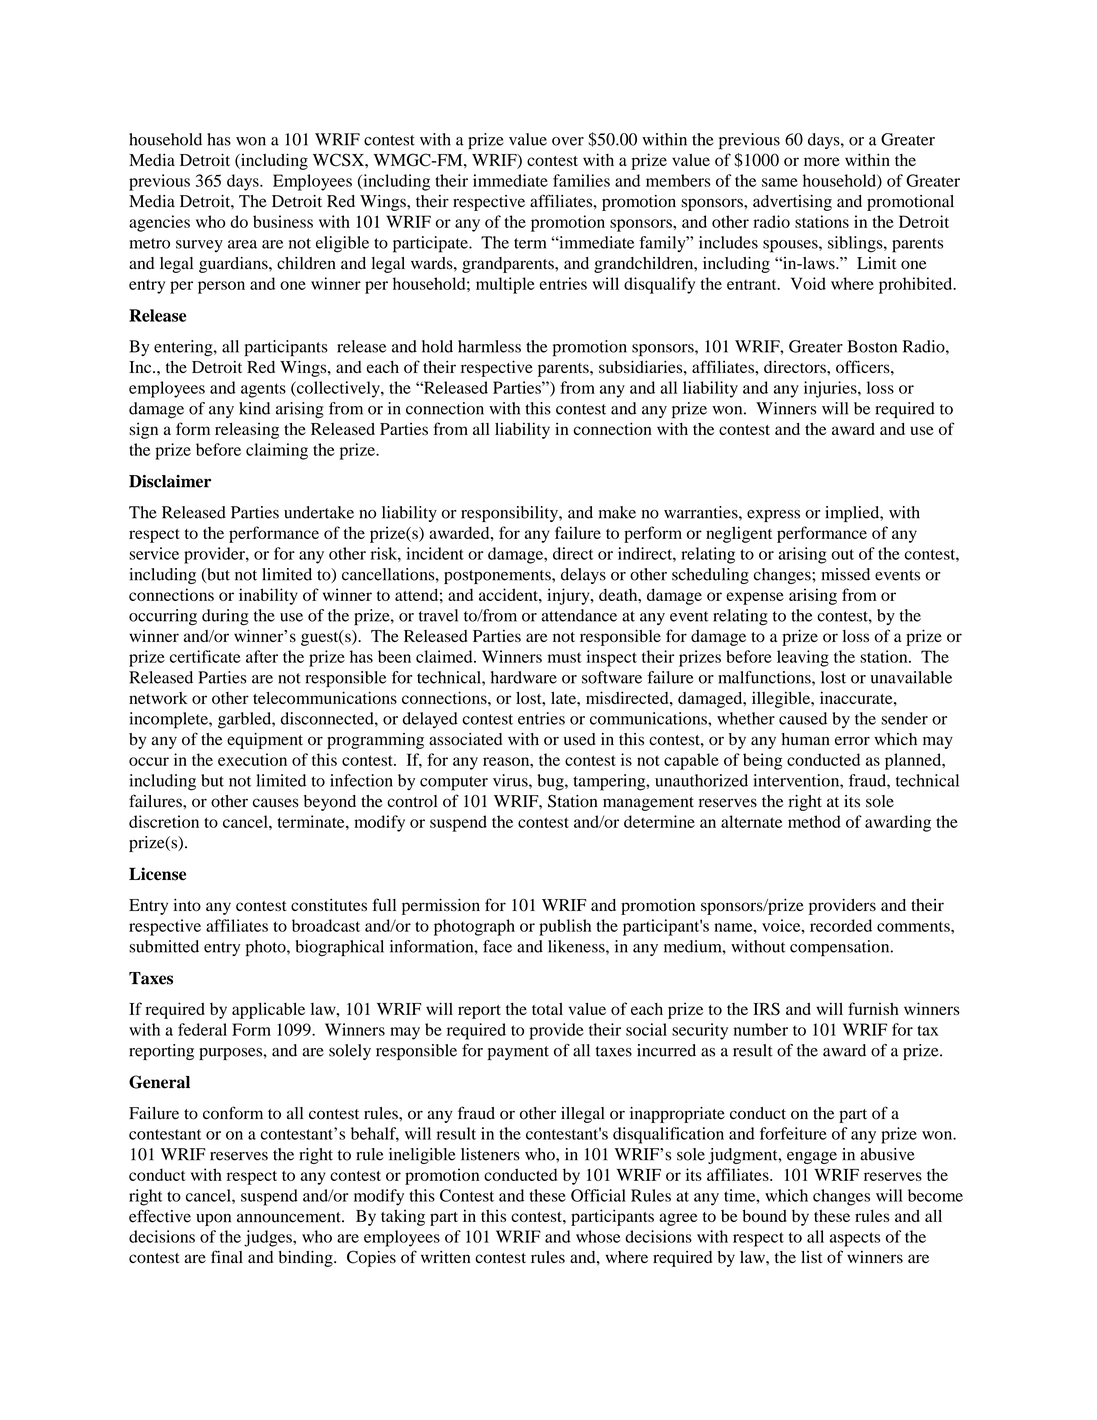  I want to click on illegible, so click(782, 699).
